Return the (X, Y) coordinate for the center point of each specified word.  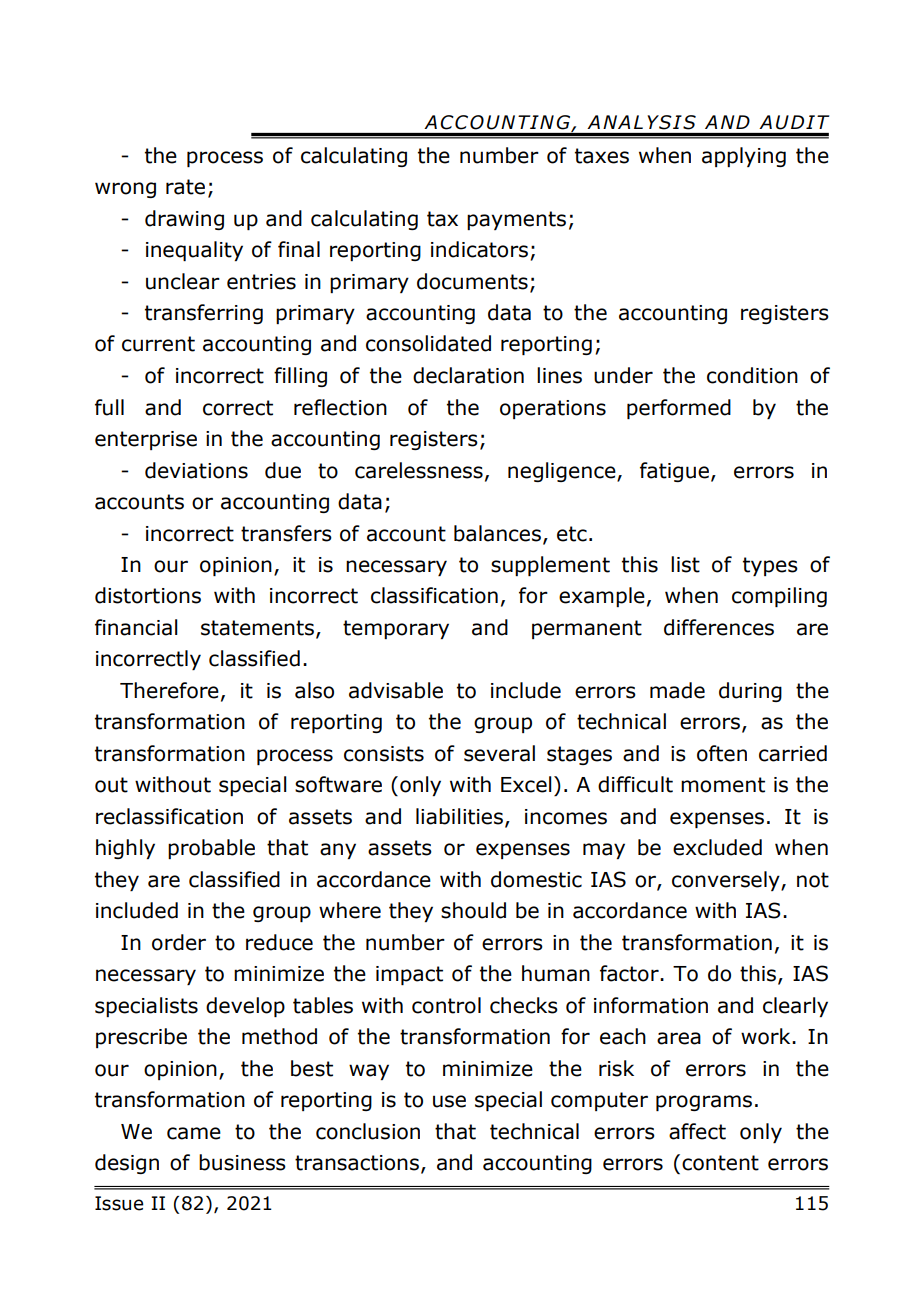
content (720, 1163)
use (449, 1101)
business (242, 1162)
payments (516, 220)
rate (185, 187)
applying (744, 157)
